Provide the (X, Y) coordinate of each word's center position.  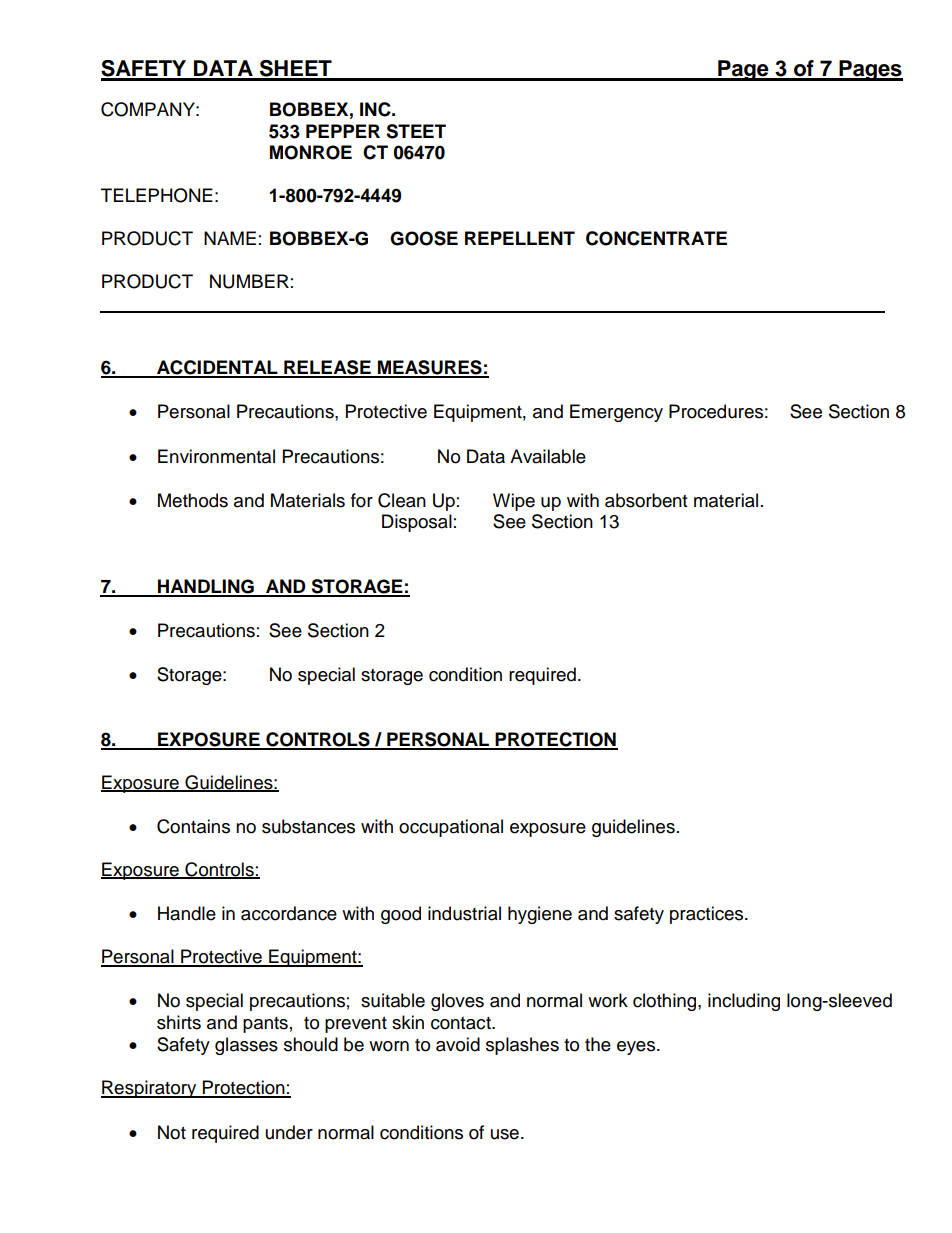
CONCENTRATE (656, 238)
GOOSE (424, 238)
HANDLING (206, 587)
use (505, 1134)
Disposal (417, 523)
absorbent (646, 500)
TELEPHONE (157, 195)
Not (172, 1132)
